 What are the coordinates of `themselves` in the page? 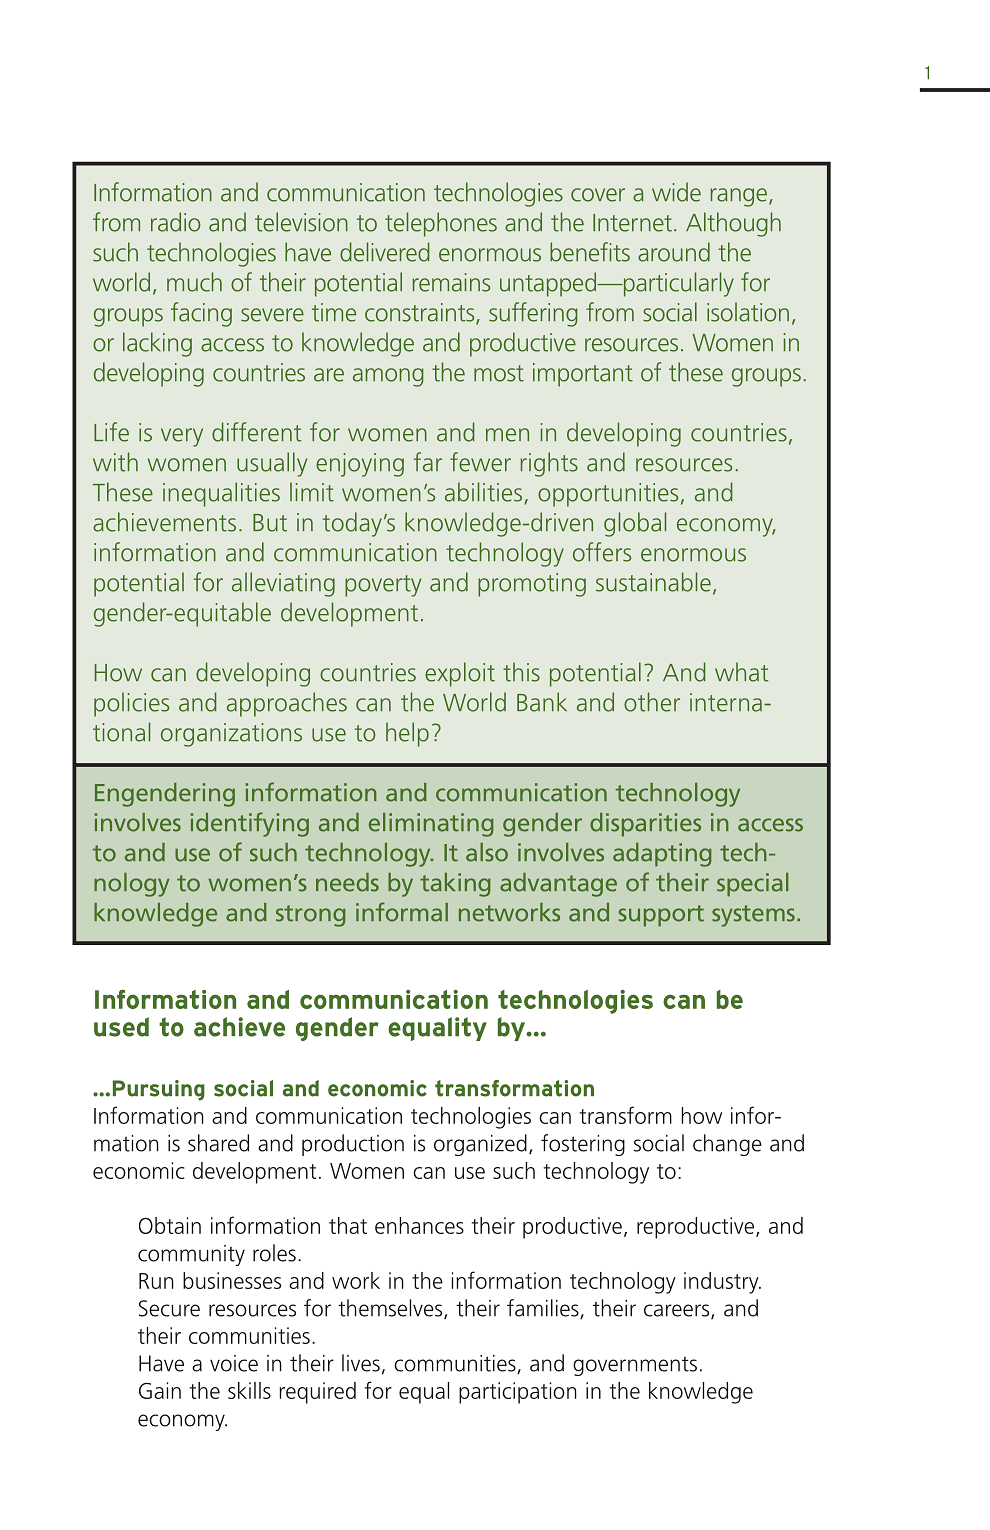 It's located at (391, 1309).
